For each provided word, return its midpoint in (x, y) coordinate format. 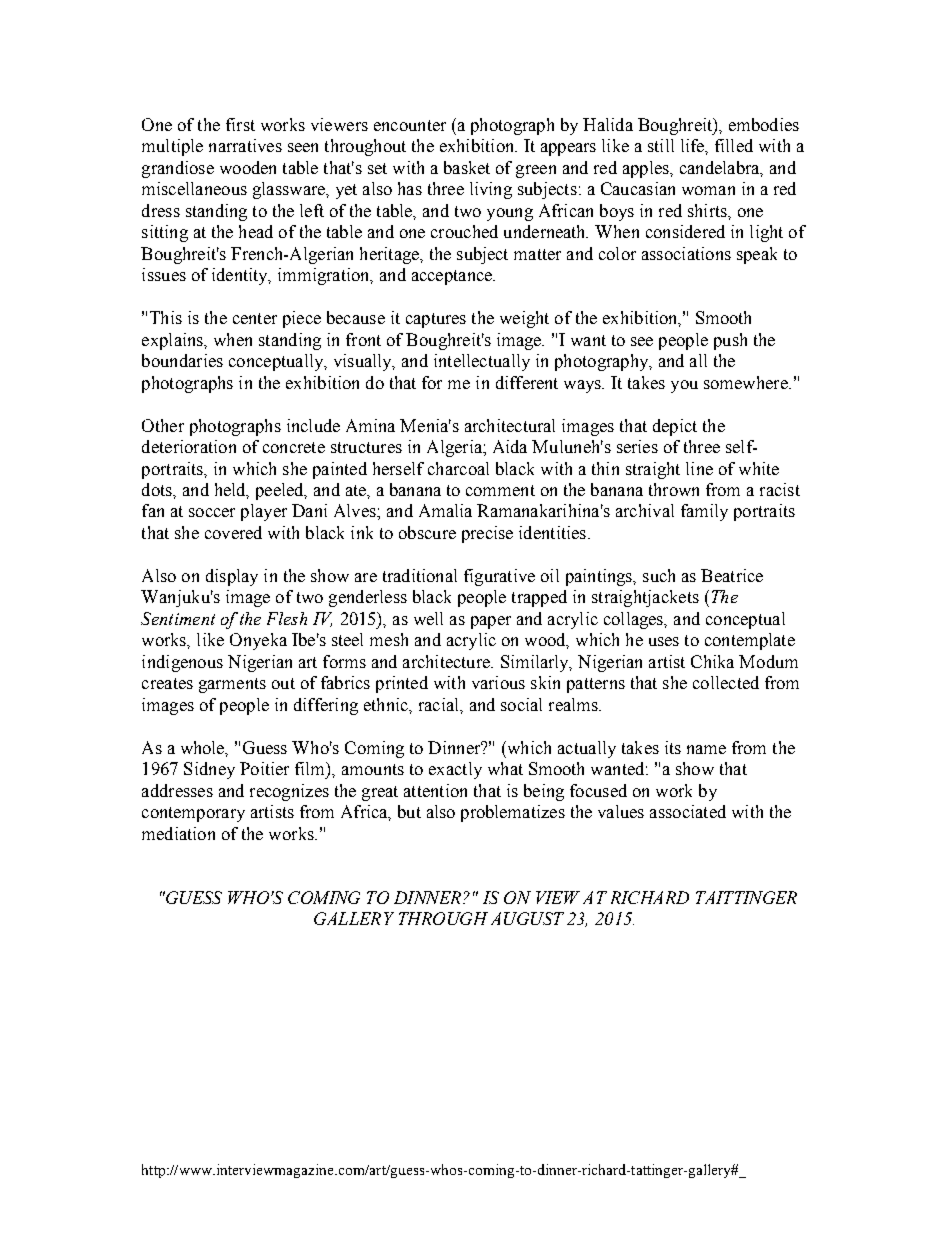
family (704, 512)
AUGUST (527, 918)
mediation (178, 833)
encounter (410, 125)
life (693, 145)
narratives (245, 145)
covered (233, 532)
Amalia (445, 510)
